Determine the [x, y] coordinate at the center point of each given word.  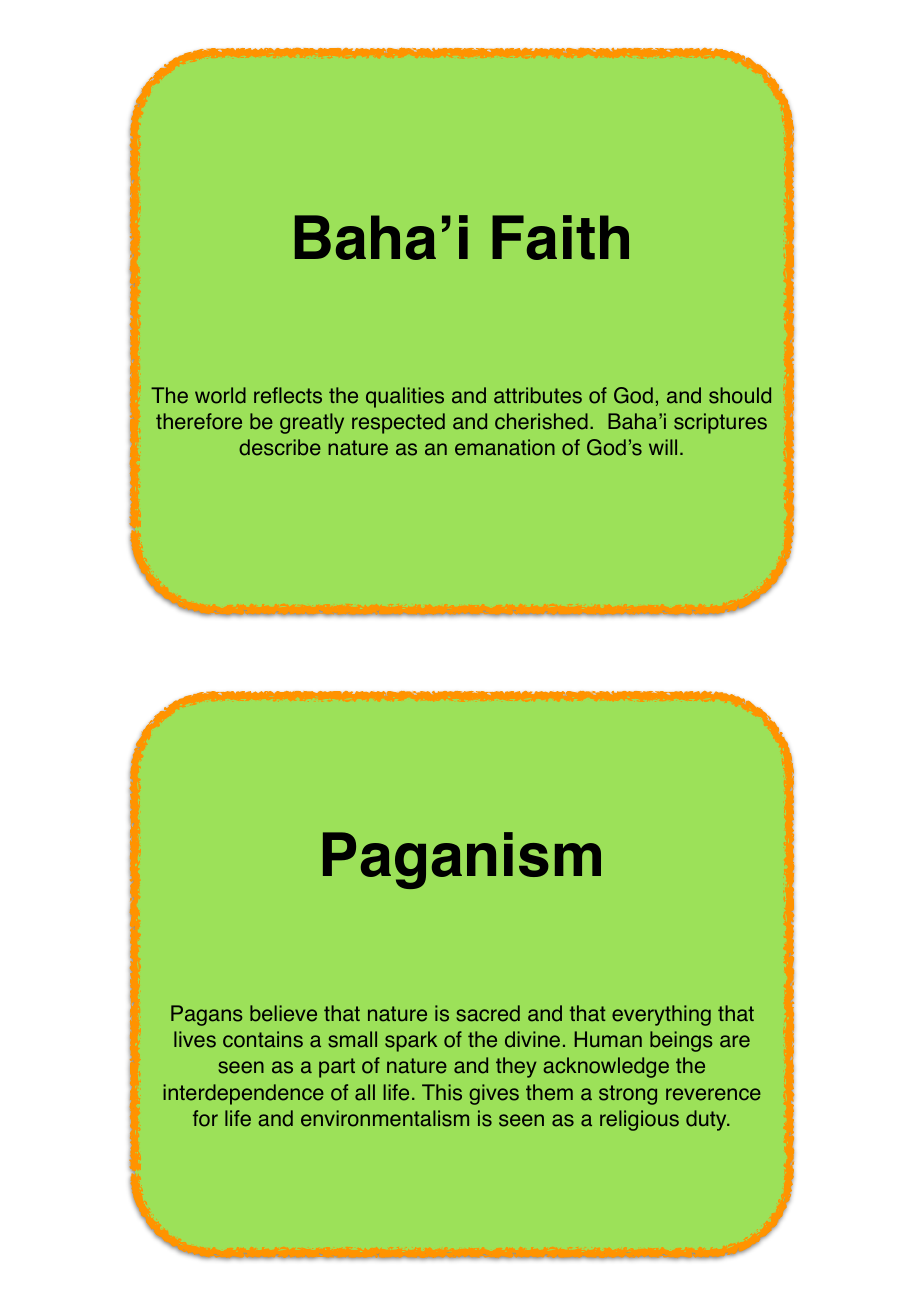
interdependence [243, 1094]
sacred [488, 1013]
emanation [505, 447]
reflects [288, 395]
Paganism [462, 860]
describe [280, 447]
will [663, 447]
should [740, 395]
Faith [560, 237]
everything [661, 1015]
